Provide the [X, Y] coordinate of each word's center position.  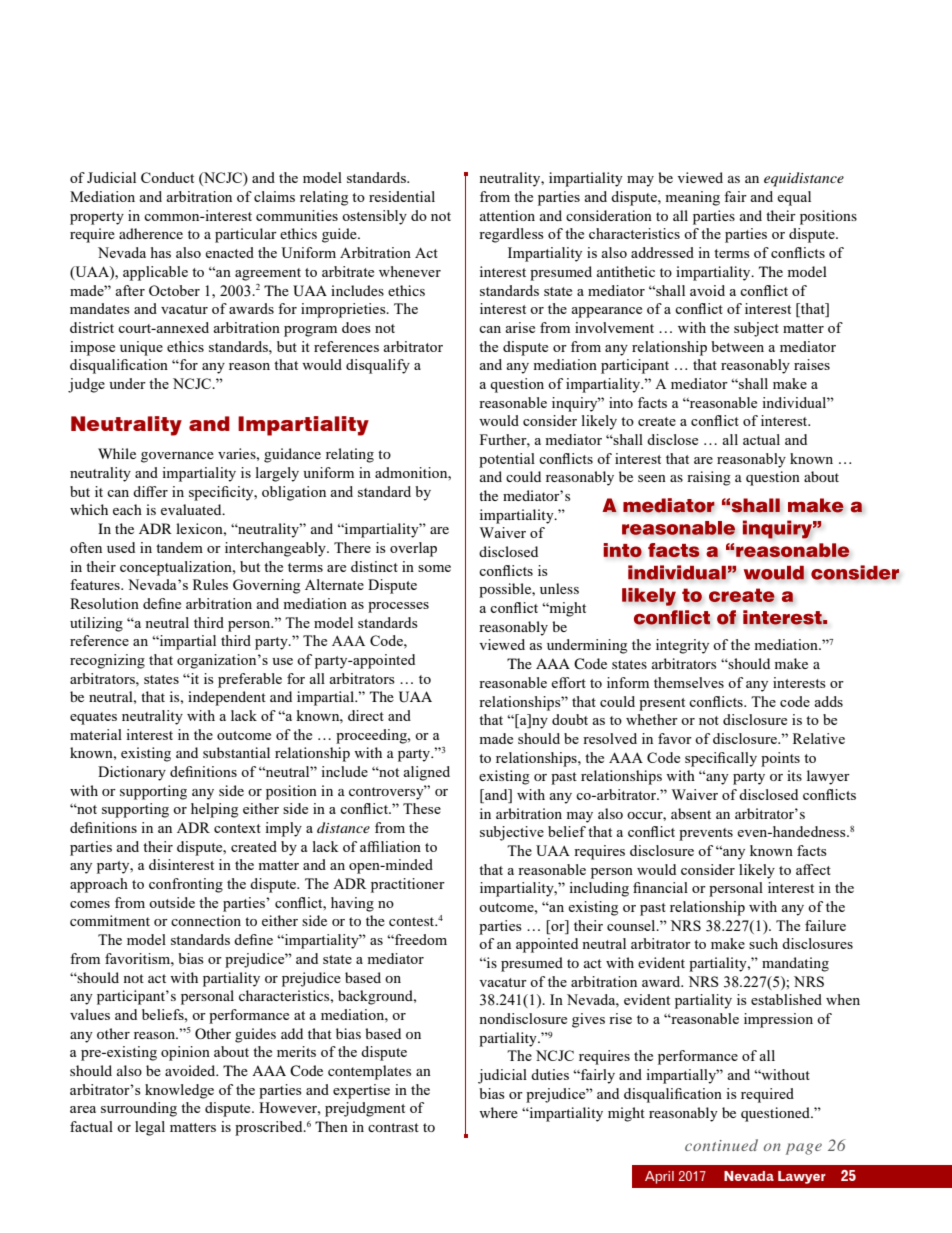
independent [227, 698]
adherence [151, 233]
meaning [692, 198]
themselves [689, 682]
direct [366, 715]
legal [150, 1128]
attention [507, 215]
